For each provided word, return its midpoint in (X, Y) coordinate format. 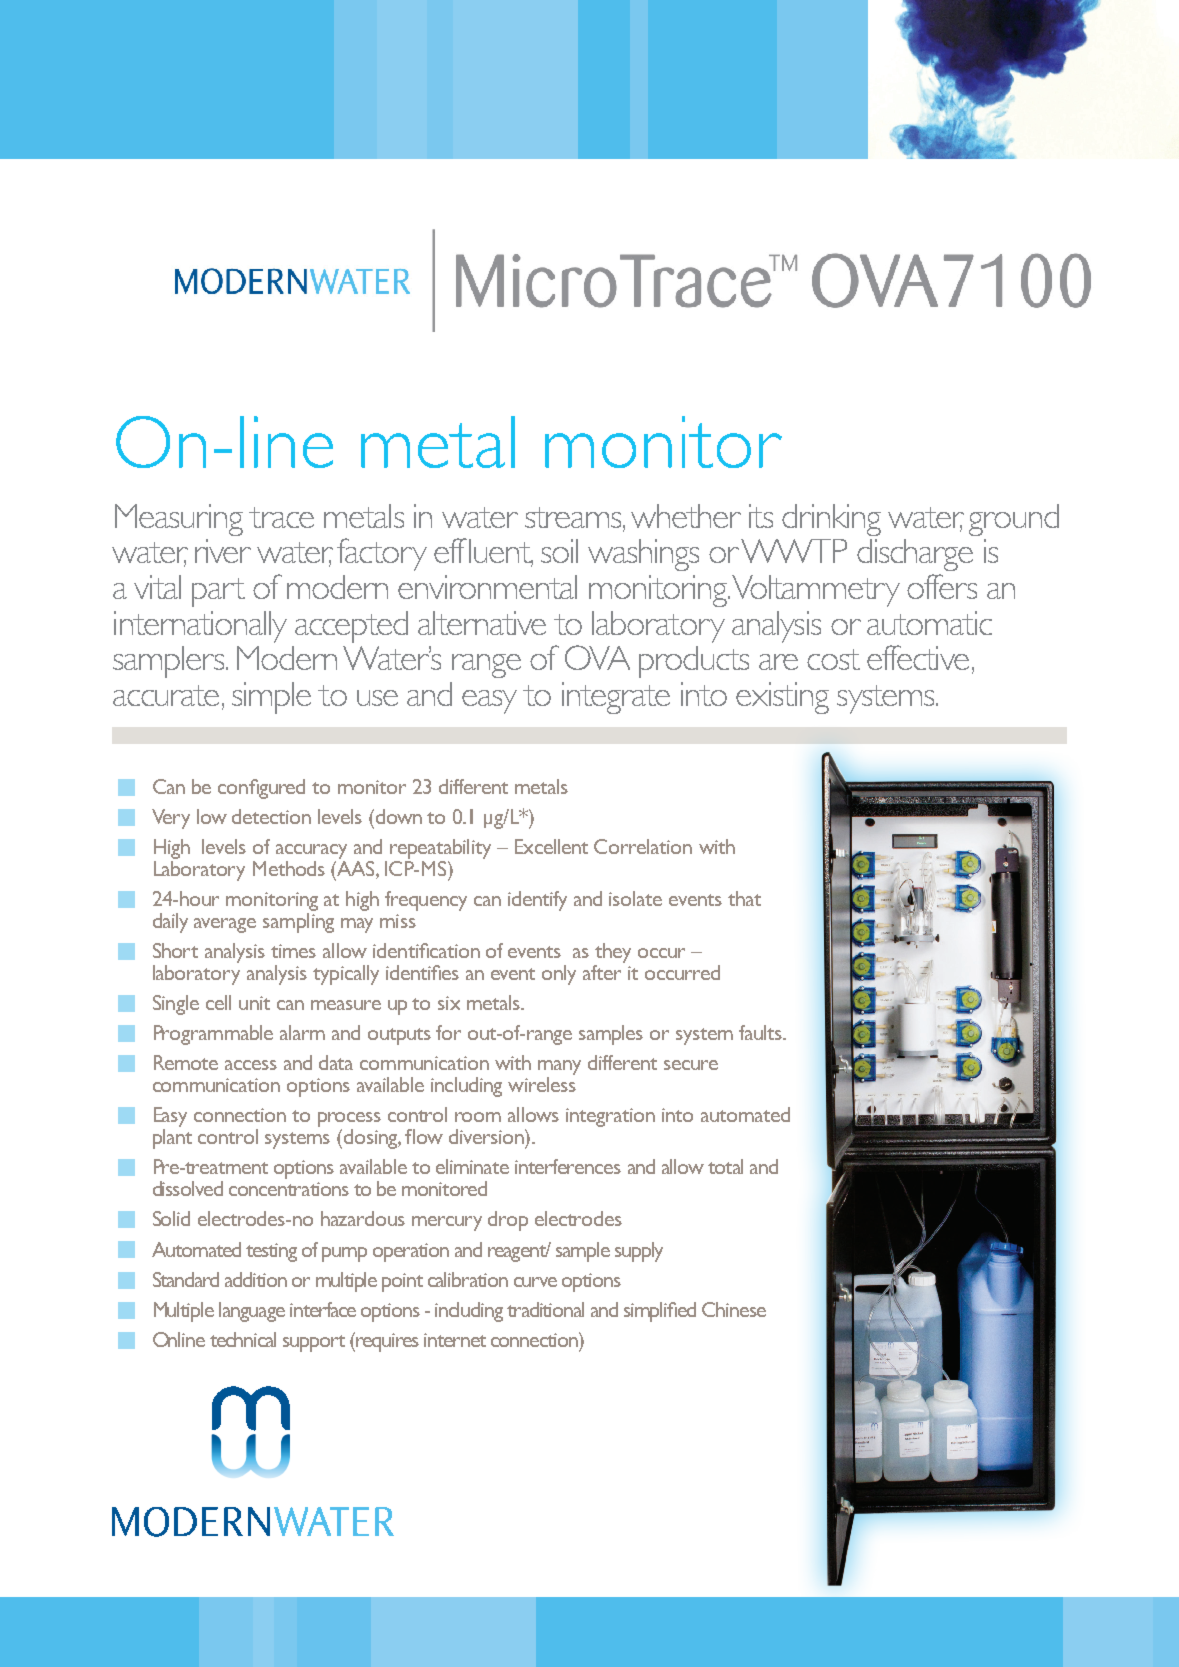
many (559, 1069)
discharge (915, 555)
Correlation (643, 846)
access (251, 1065)
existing (782, 698)
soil (559, 551)
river (223, 551)
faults (762, 1032)
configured (261, 789)
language (252, 1312)
